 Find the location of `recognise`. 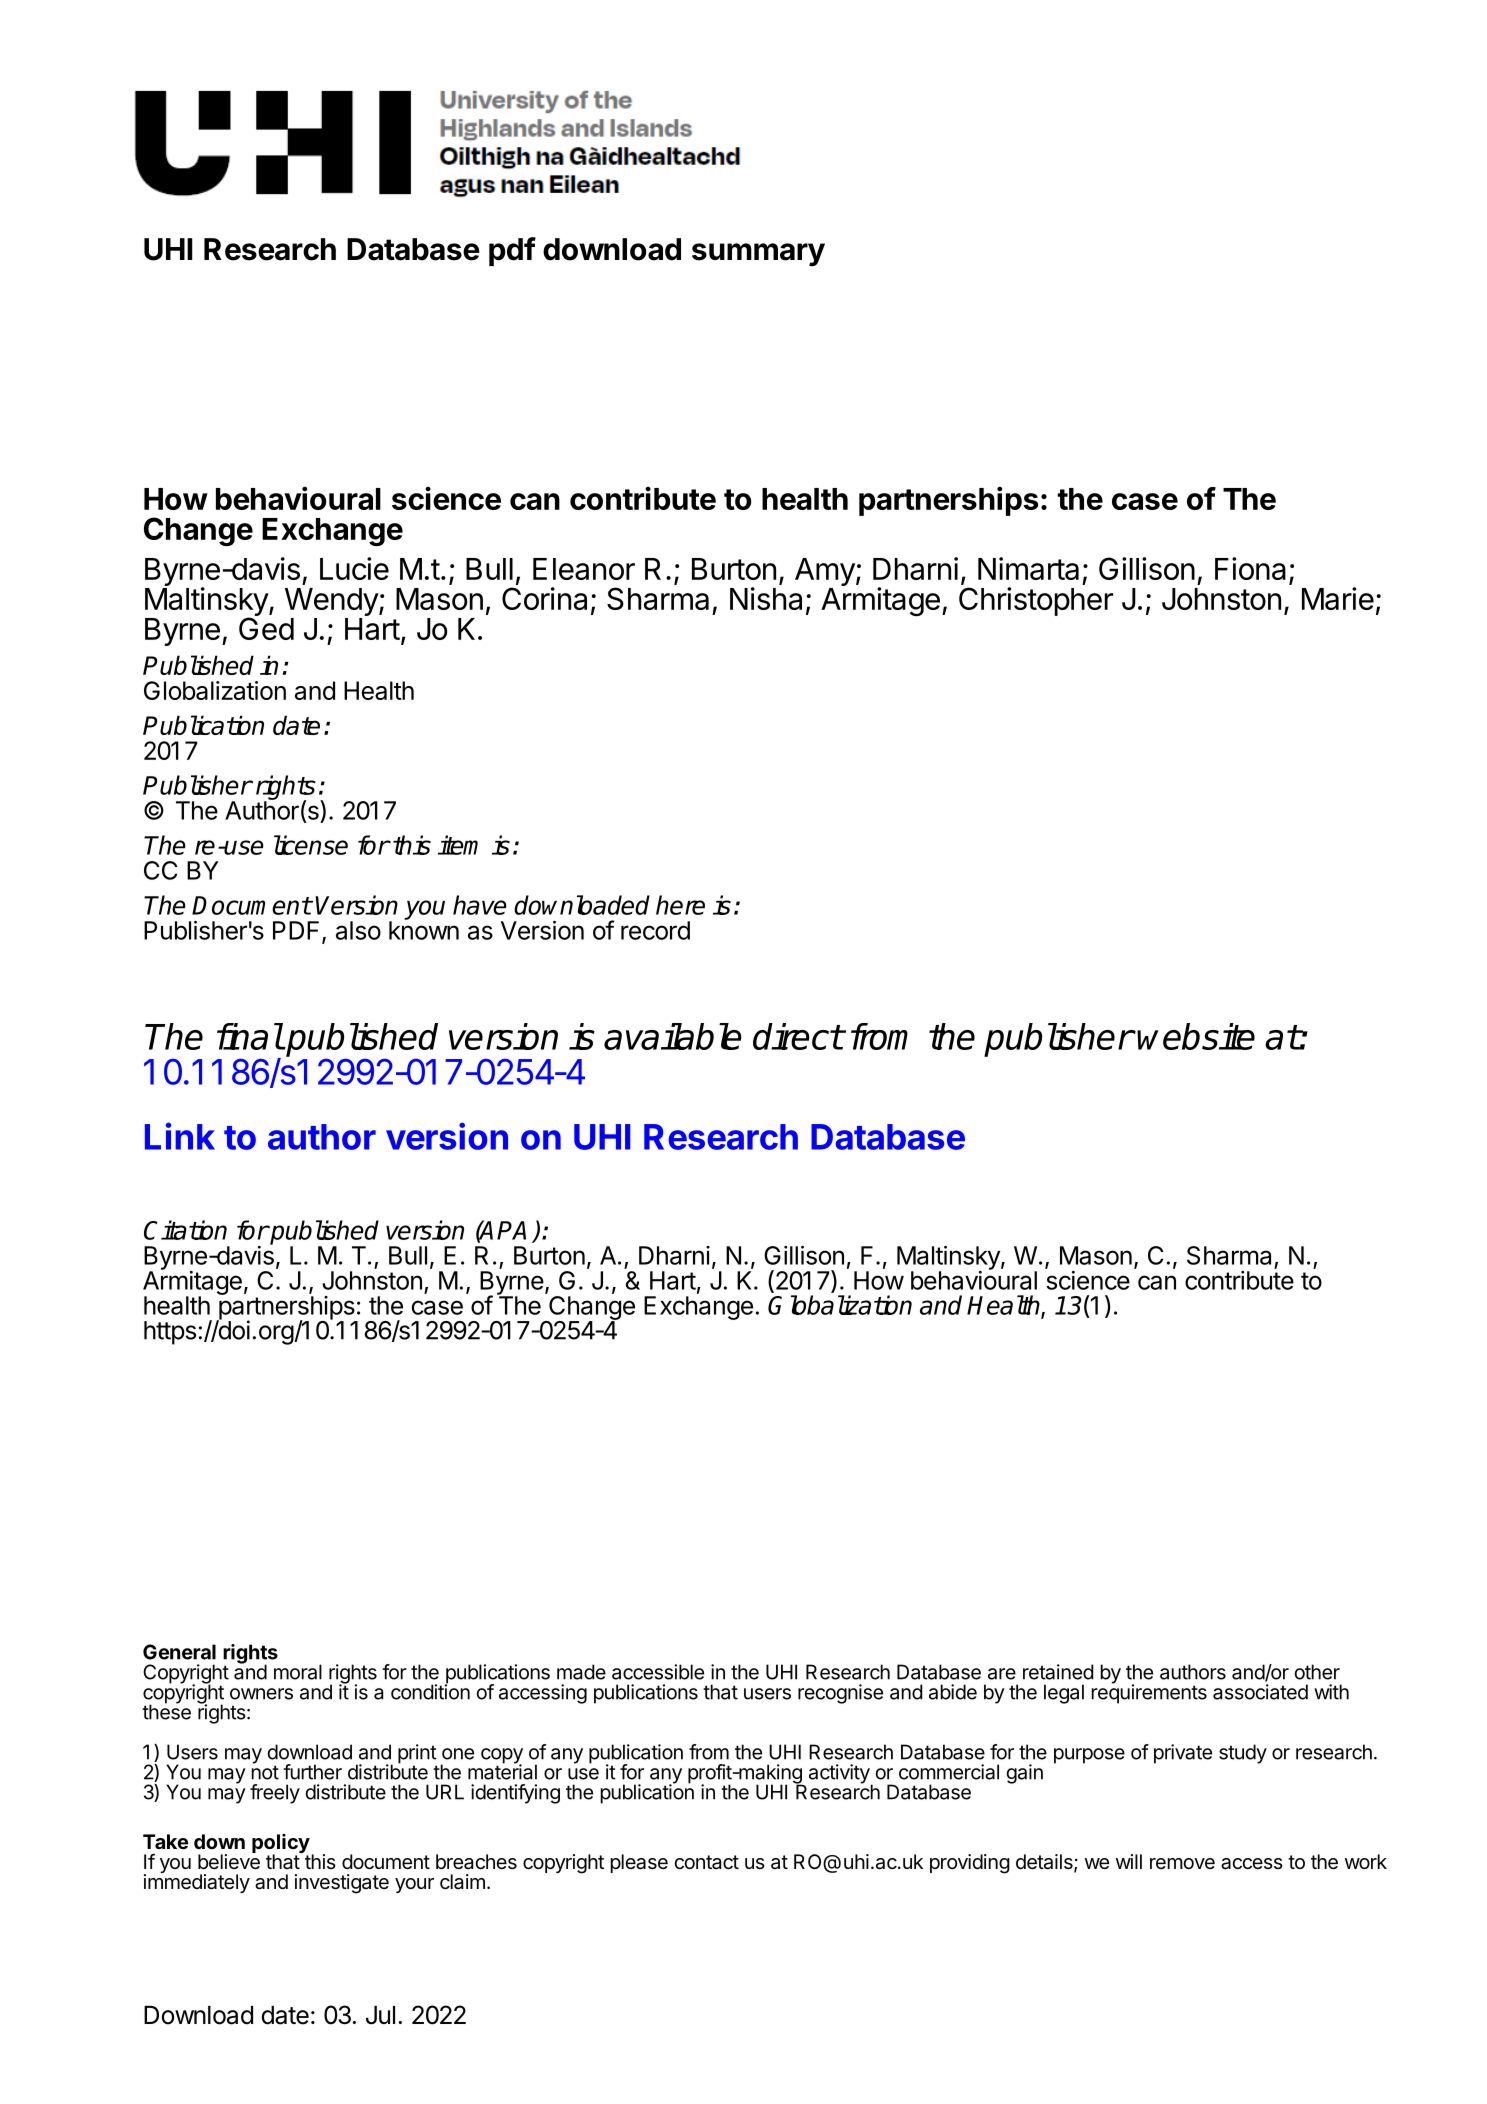

recognise is located at coordinates (840, 1694).
